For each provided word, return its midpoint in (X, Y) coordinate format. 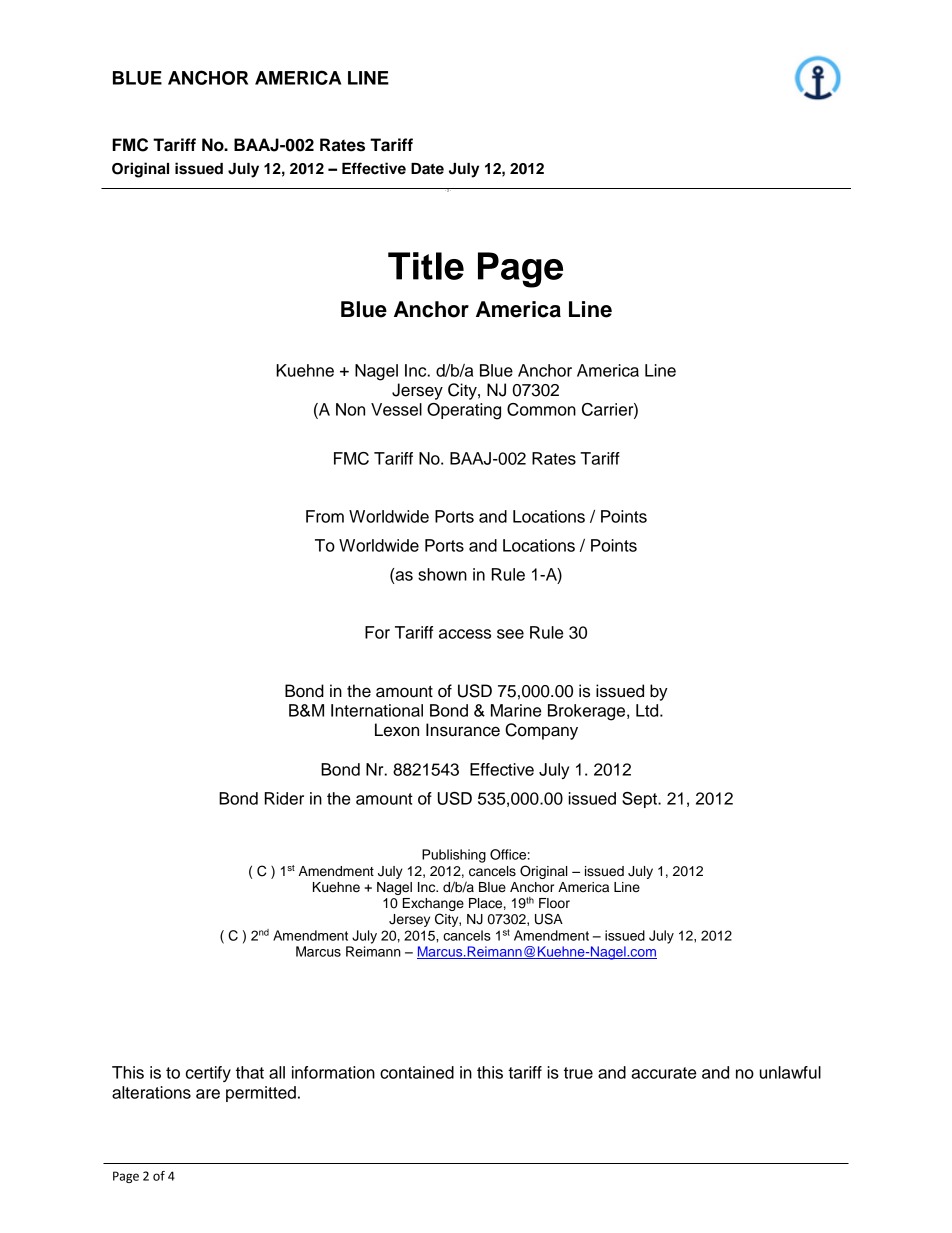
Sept (640, 800)
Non (350, 409)
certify (208, 1074)
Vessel (396, 409)
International (377, 710)
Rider (284, 798)
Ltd (648, 710)
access (465, 634)
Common (541, 409)
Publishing (454, 856)
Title (426, 266)
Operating (464, 411)
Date (427, 169)
